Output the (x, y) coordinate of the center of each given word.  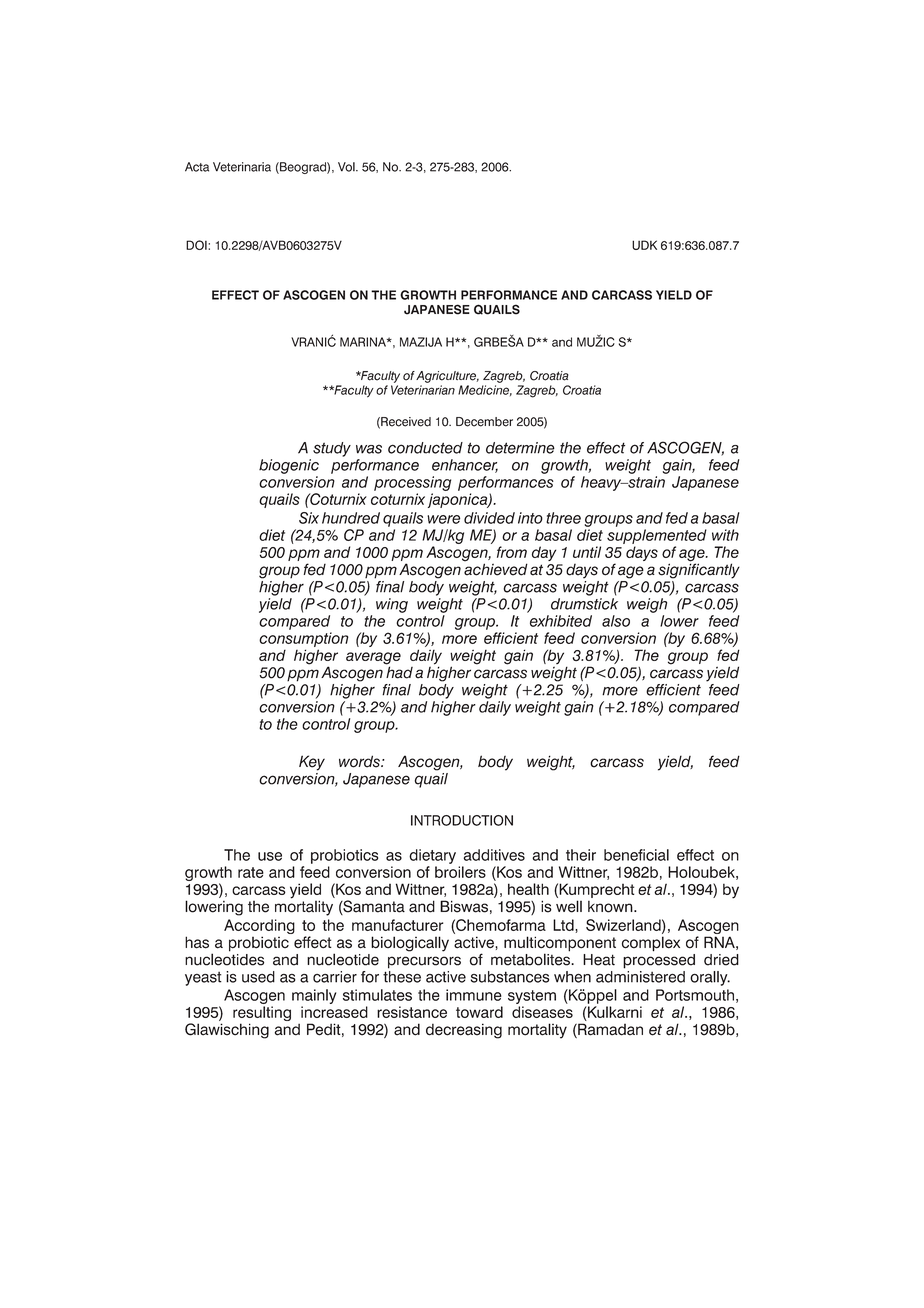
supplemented (657, 536)
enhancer (465, 466)
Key (312, 763)
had (399, 671)
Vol (347, 167)
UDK (644, 245)
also (616, 621)
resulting (262, 1015)
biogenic (289, 466)
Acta (197, 167)
